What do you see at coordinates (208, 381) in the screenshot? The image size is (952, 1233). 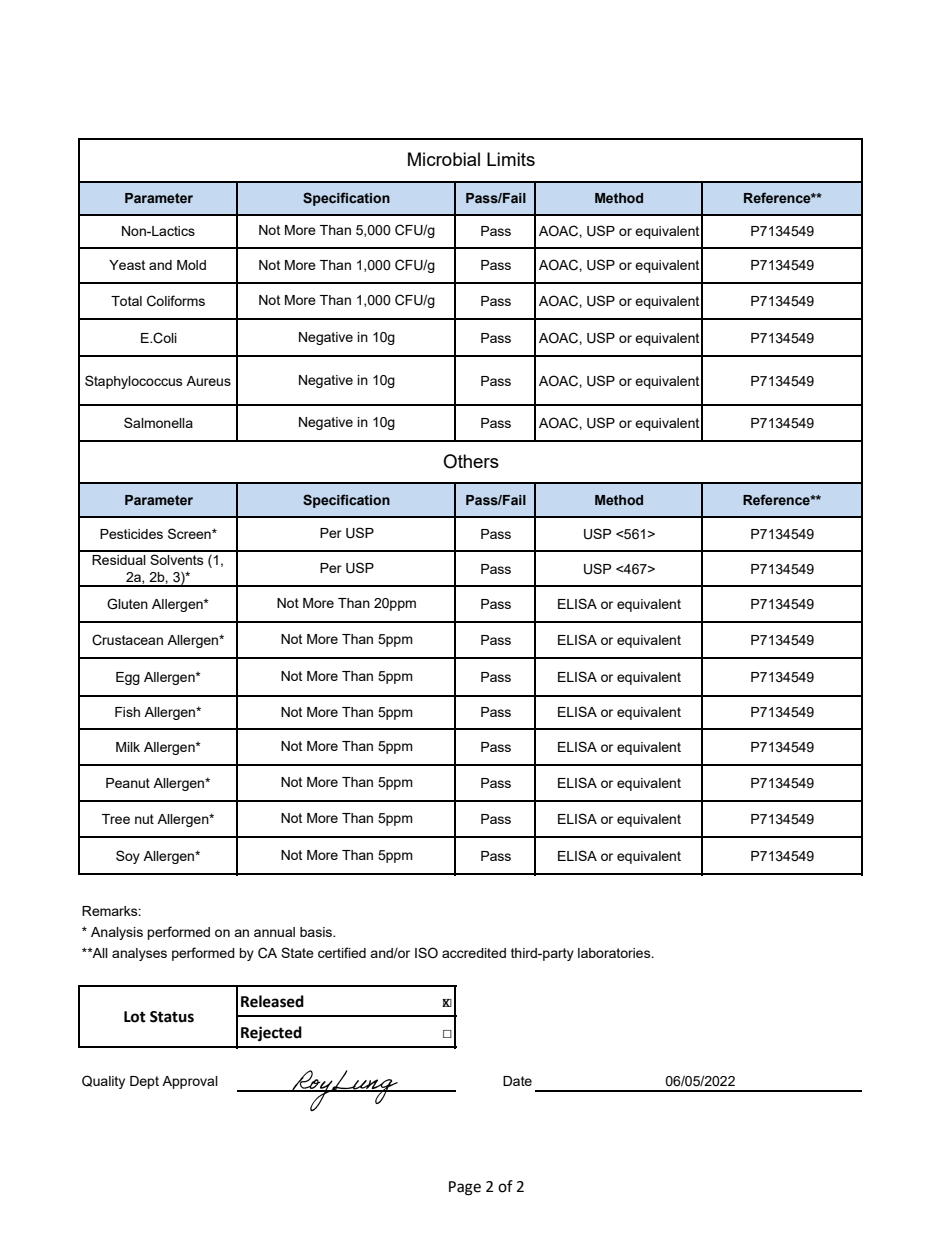 I see `Aureus` at bounding box center [208, 381].
